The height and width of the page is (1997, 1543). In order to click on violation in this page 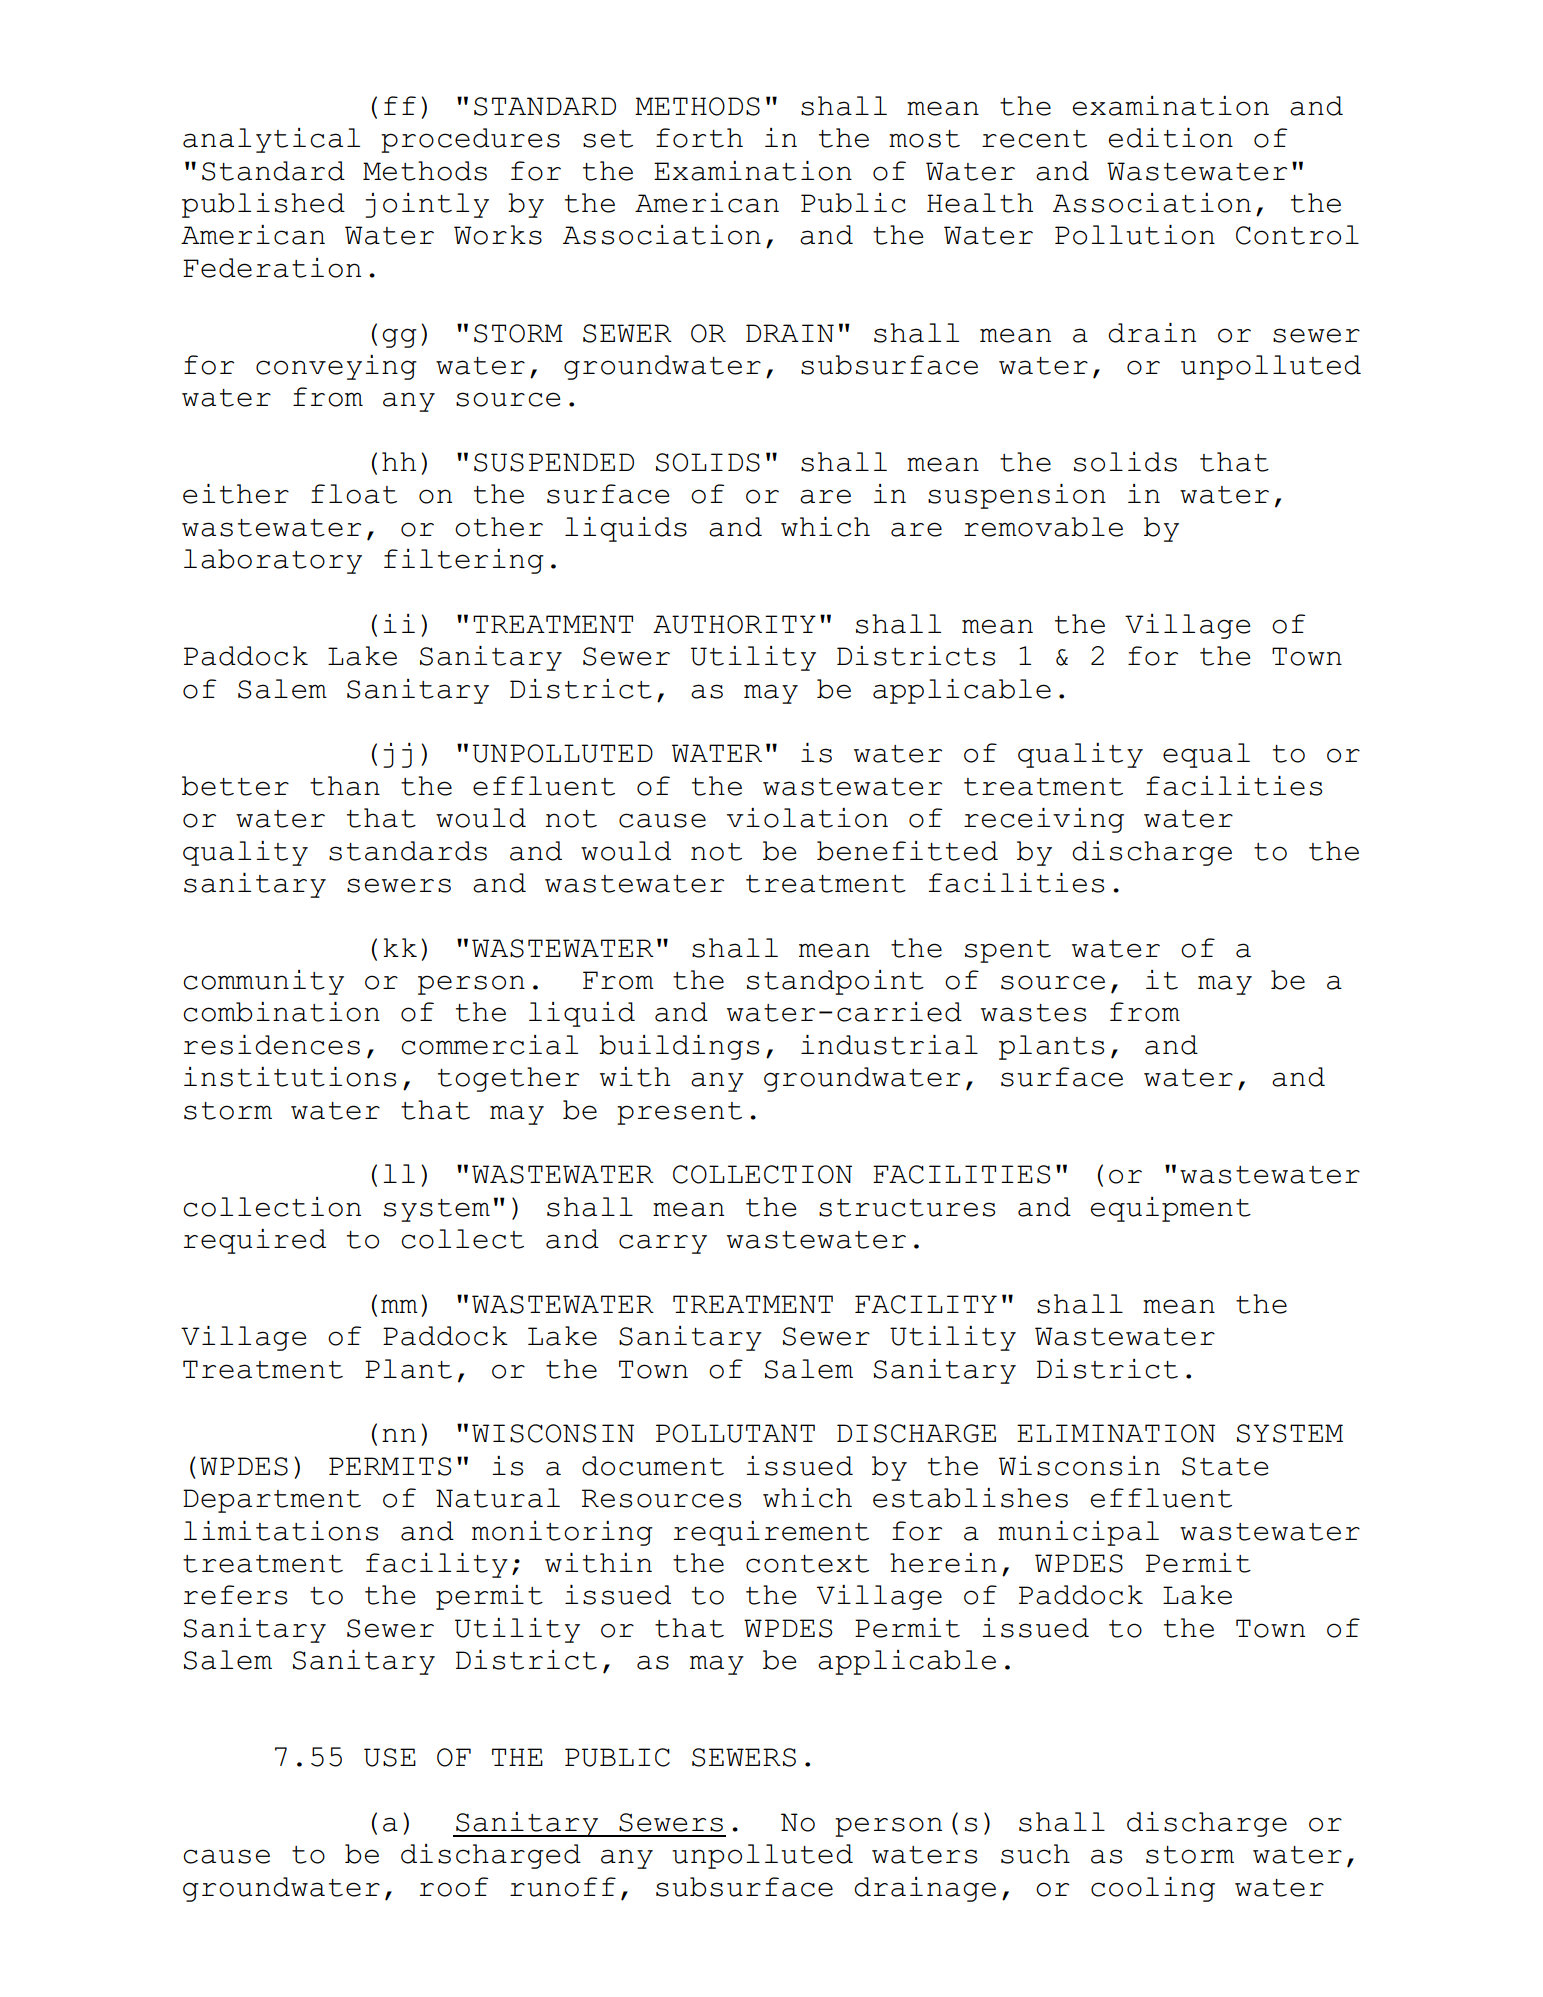, I will do `click(807, 818)`.
